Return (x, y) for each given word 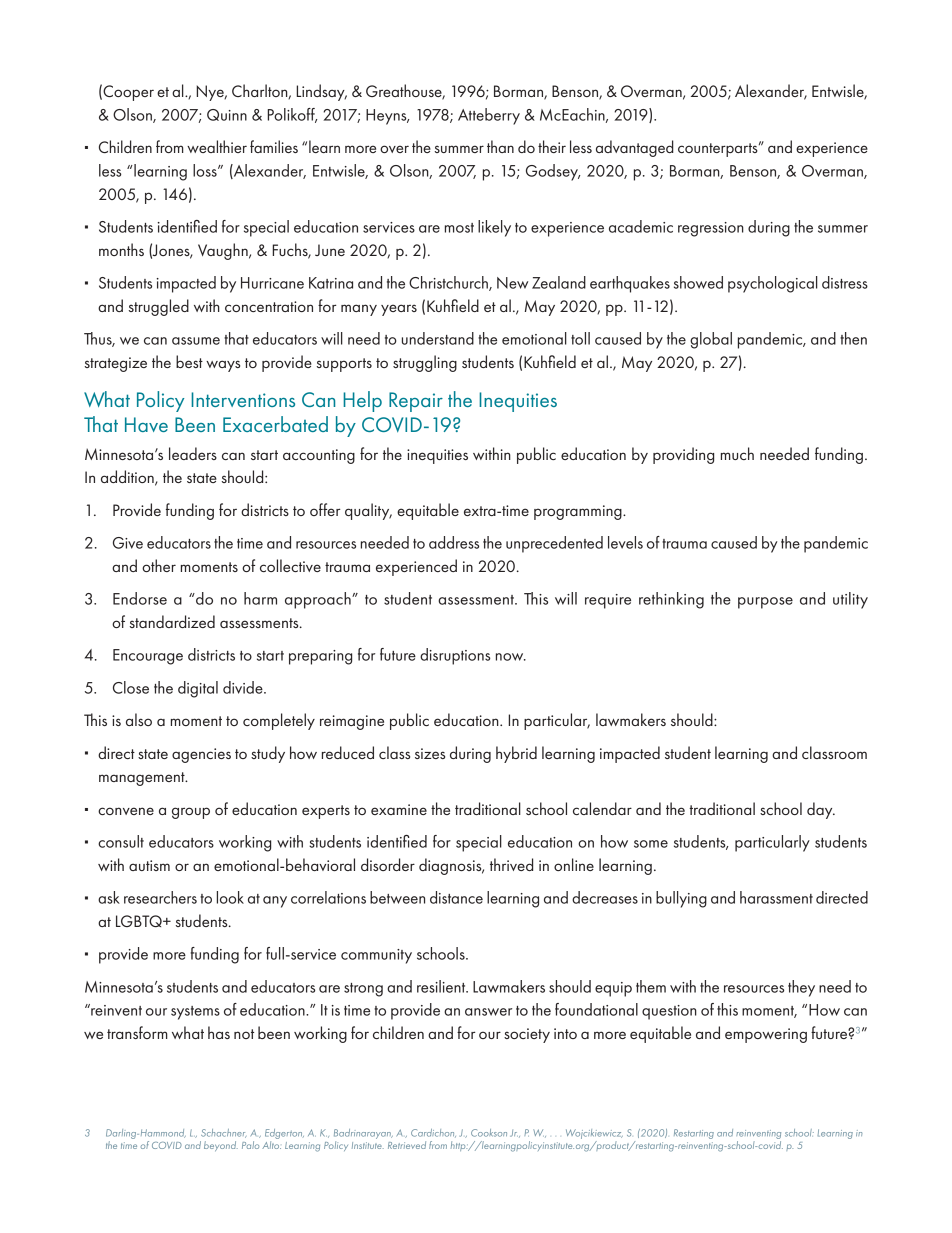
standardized (172, 621)
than (500, 146)
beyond (221, 1146)
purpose (765, 603)
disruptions (455, 656)
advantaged (635, 148)
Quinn (227, 115)
